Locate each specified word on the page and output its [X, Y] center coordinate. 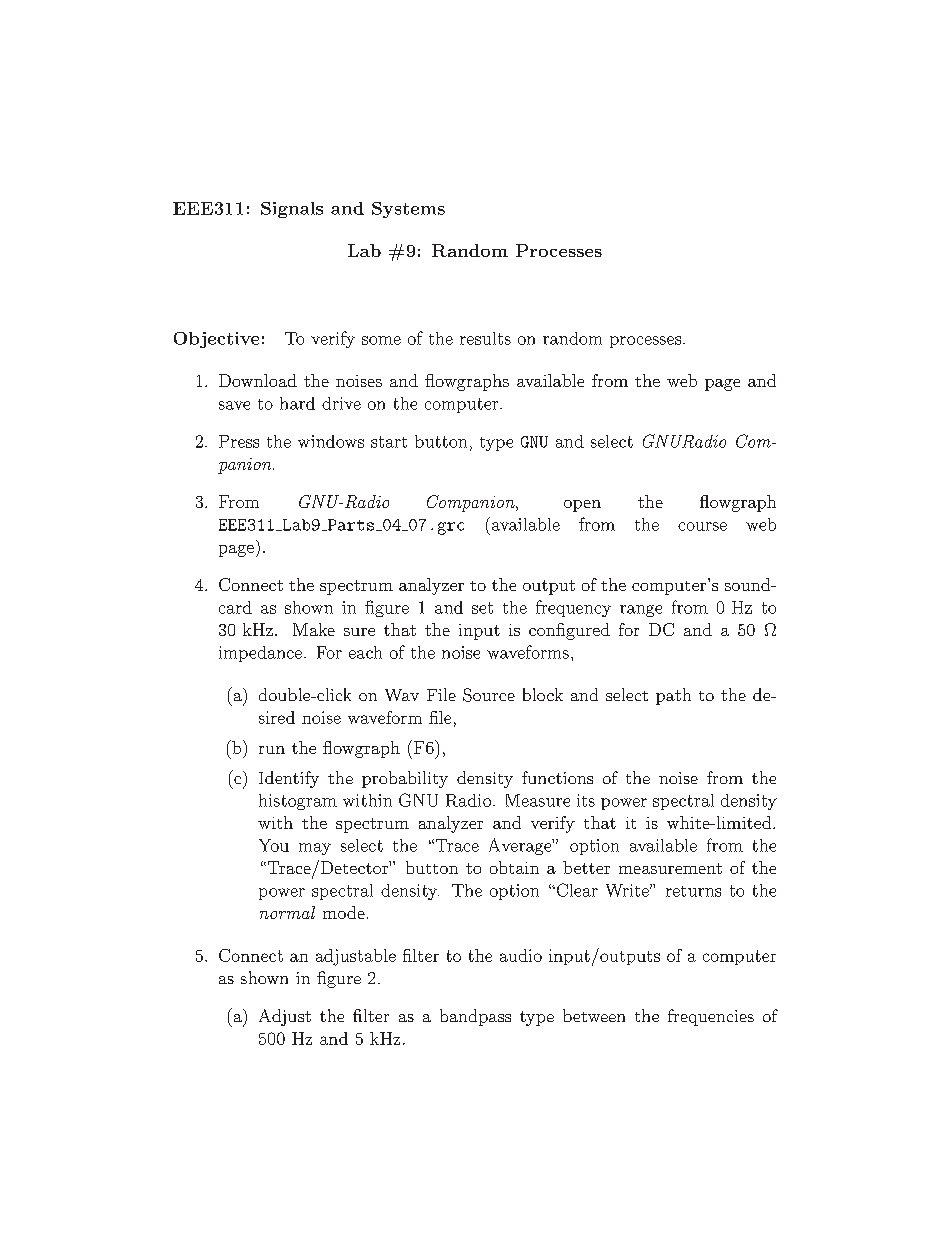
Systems [408, 210]
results [485, 338]
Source [489, 695]
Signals [292, 210]
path [673, 696]
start [389, 442]
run [272, 750]
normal [287, 912]
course [702, 526]
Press [239, 441]
